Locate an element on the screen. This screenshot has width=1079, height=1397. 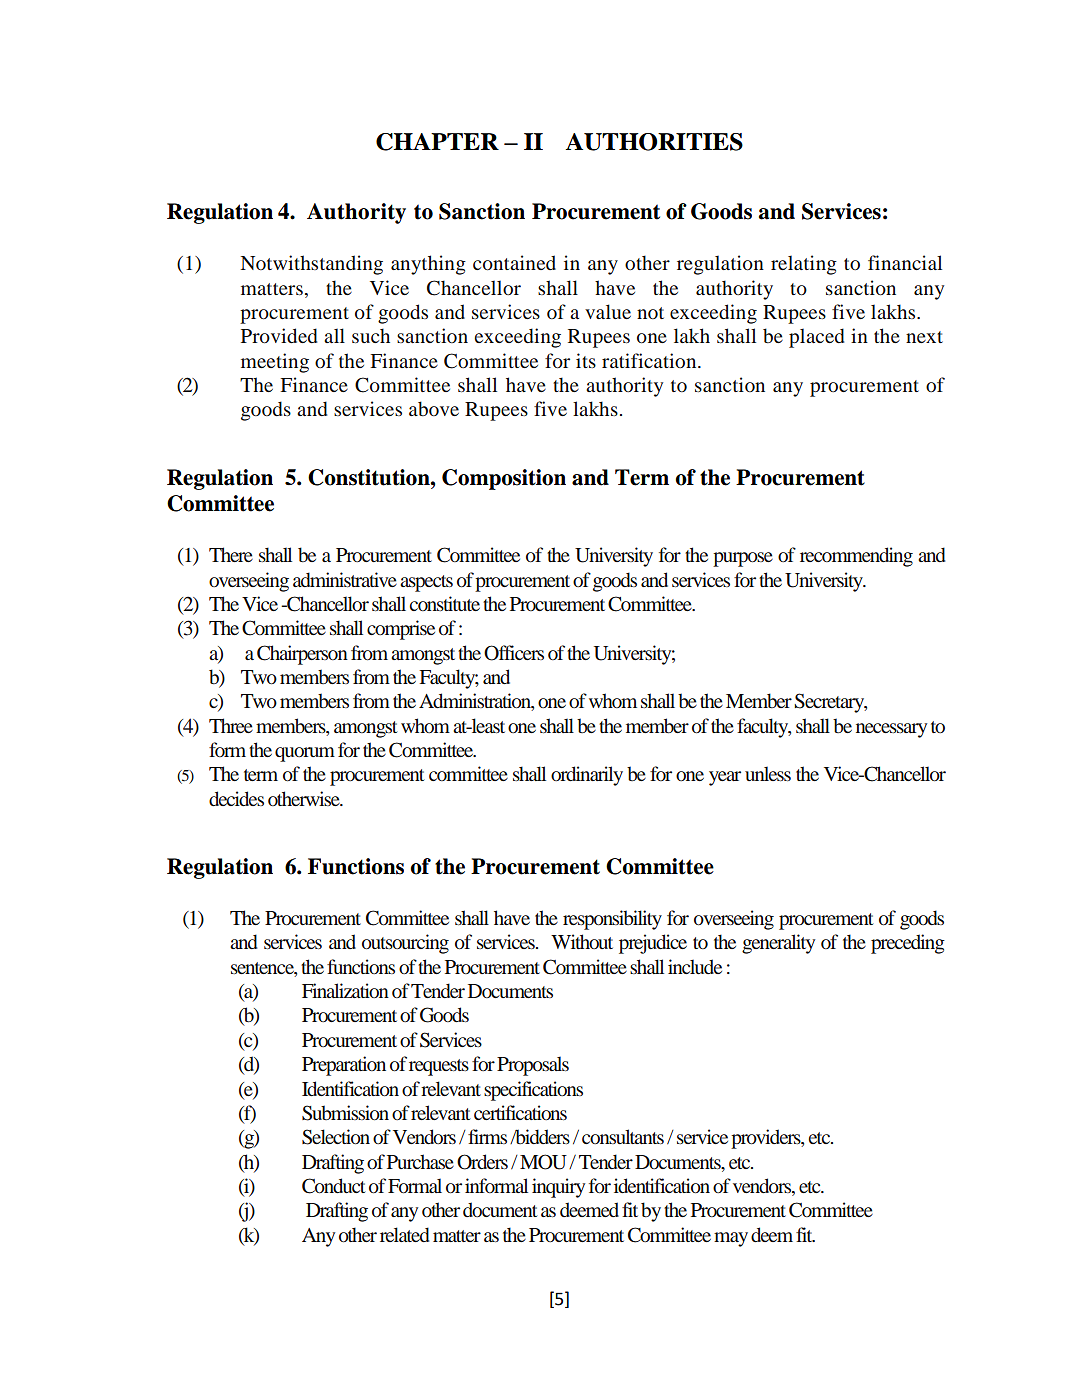
decides is located at coordinates (236, 798).
